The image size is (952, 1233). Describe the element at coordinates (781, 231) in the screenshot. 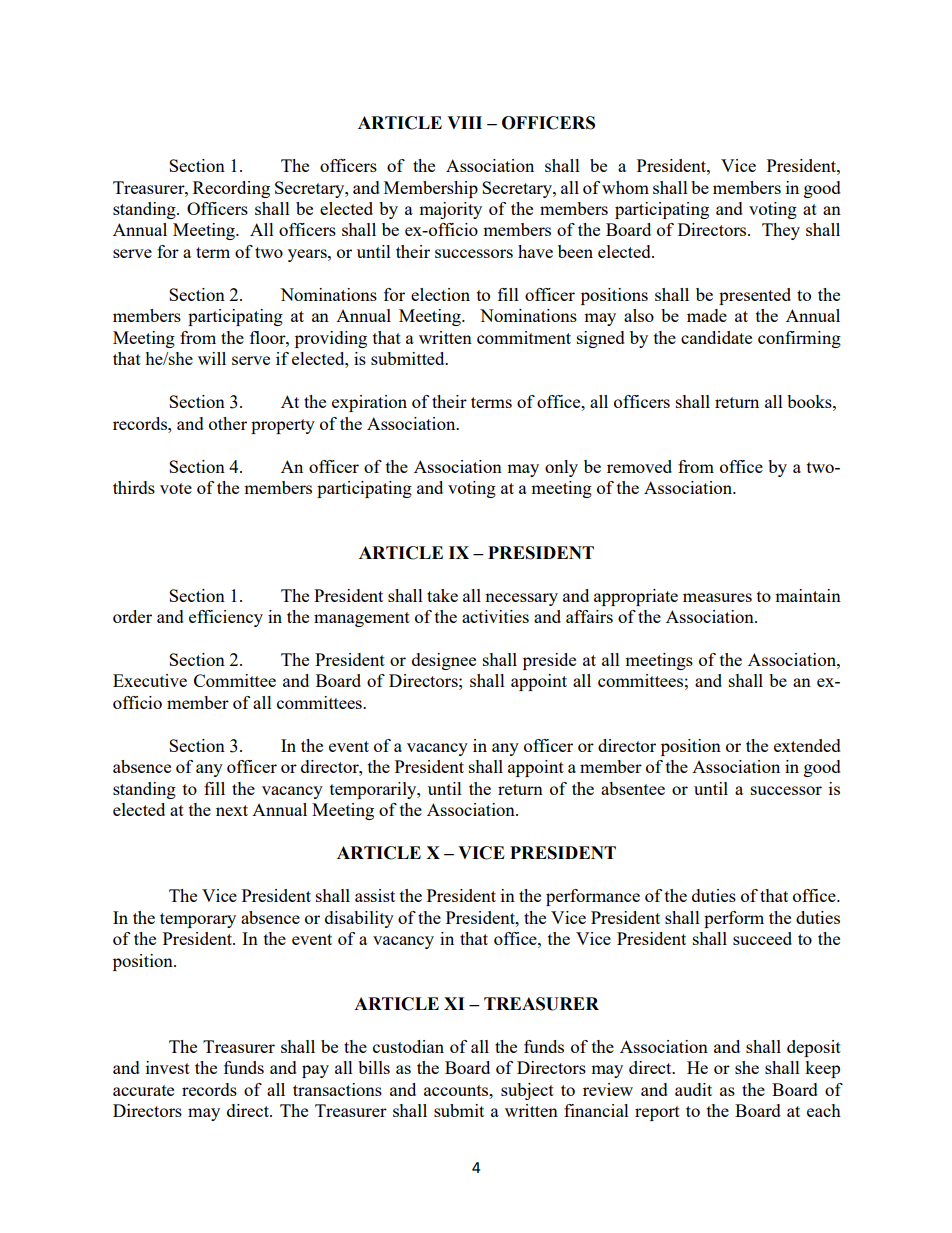

I see `They` at that location.
